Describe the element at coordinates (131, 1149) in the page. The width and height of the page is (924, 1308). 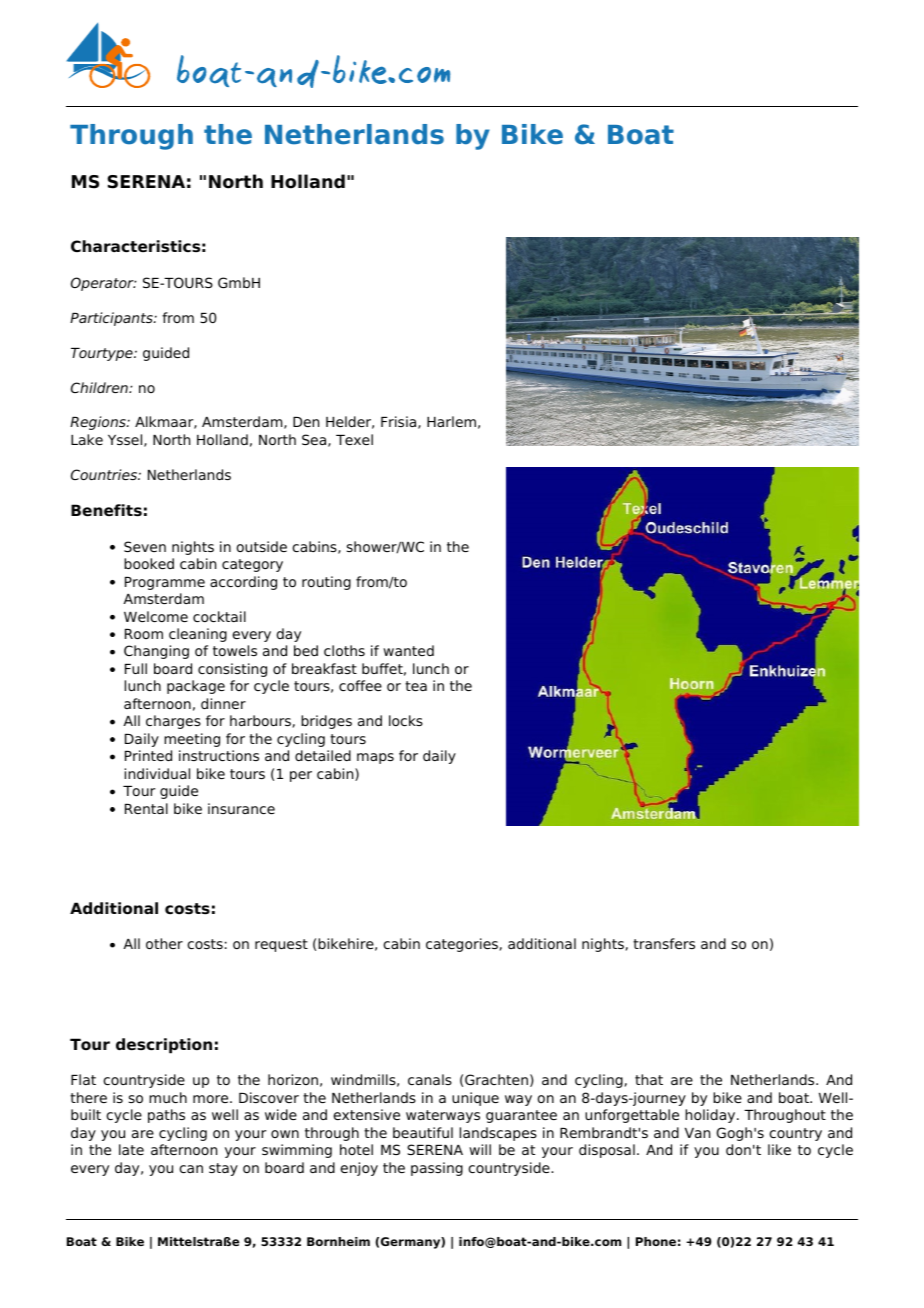
I see `late` at that location.
